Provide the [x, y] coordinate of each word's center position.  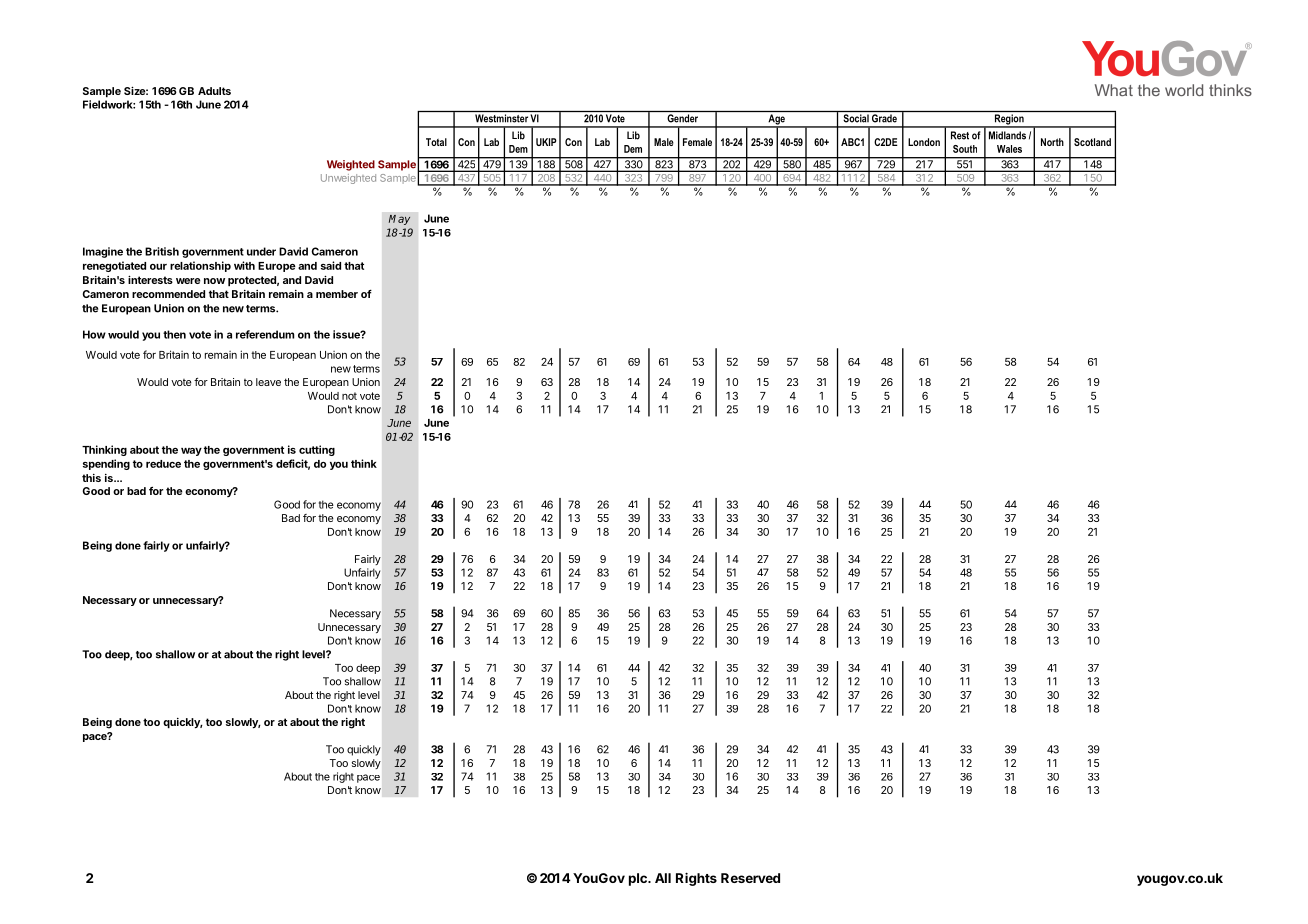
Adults [214, 91]
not [349, 396]
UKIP [546, 142]
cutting [317, 450]
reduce [163, 464]
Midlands [1007, 135]
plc [639, 879]
